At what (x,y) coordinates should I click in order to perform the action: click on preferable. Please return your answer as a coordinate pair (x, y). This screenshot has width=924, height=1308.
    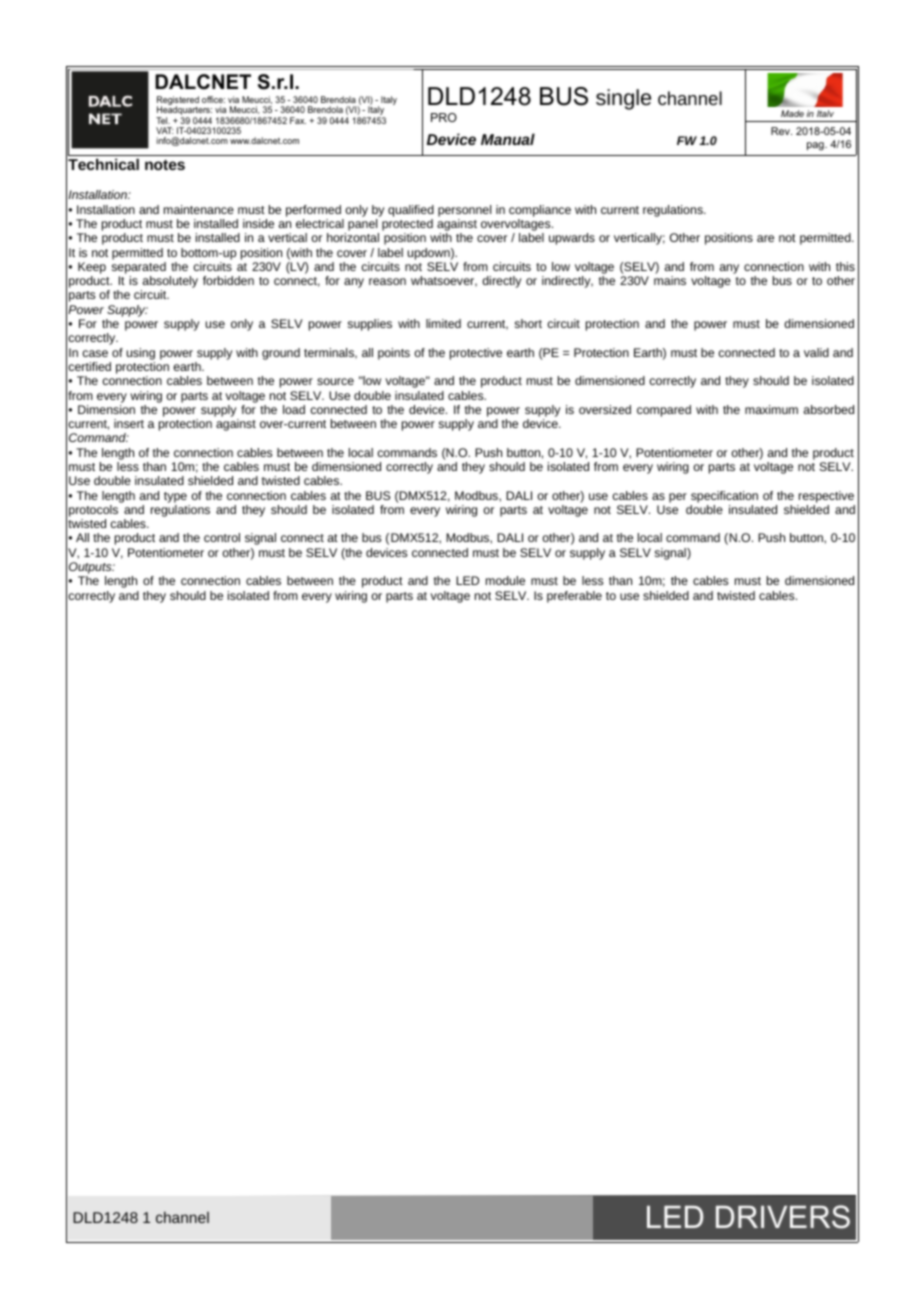
    Looking at the image, I should click on (574, 597).
